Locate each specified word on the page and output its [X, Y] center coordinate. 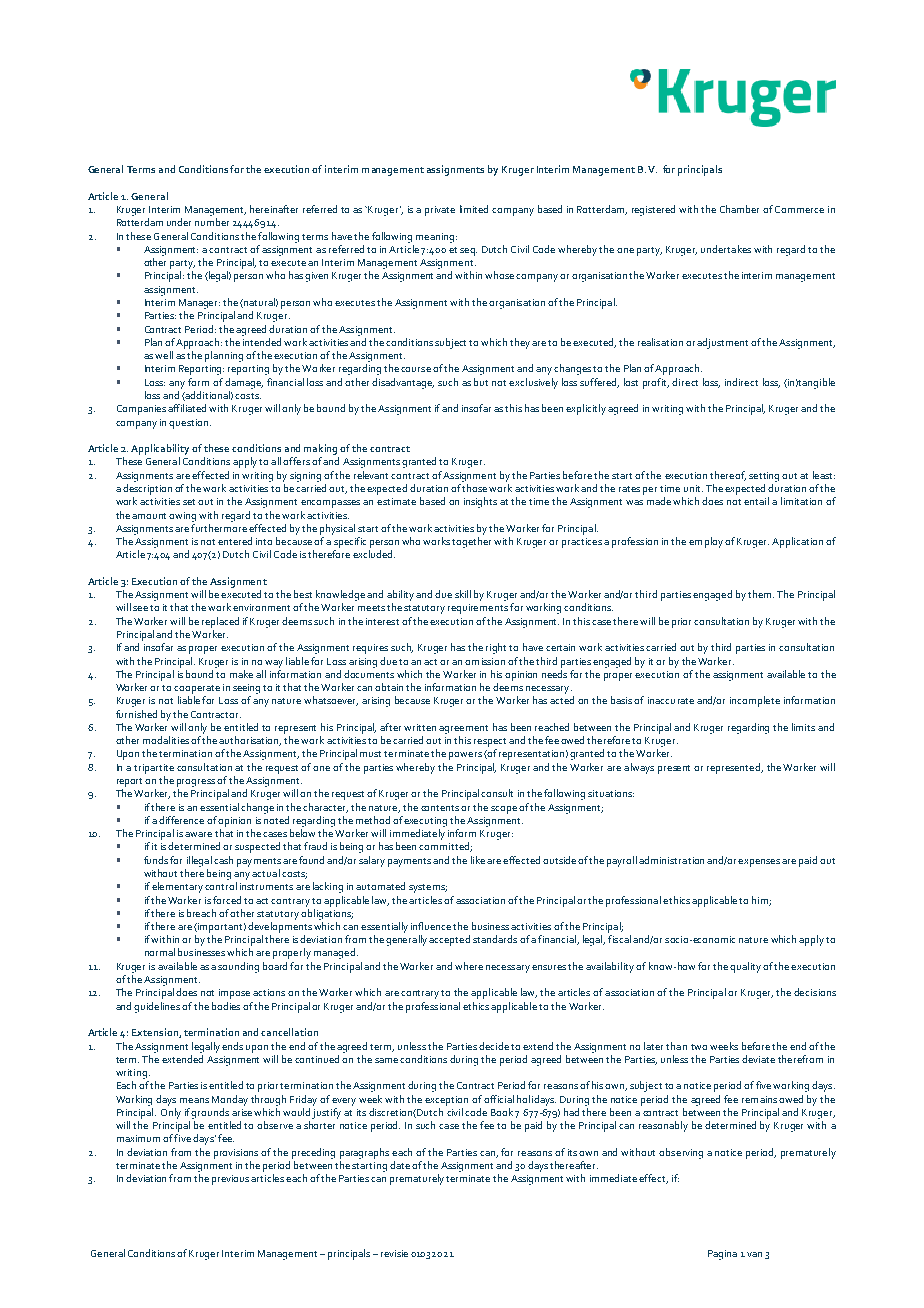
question [188, 424]
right [496, 648]
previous [230, 1180]
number [212, 222]
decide [494, 1046]
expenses [759, 863]
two [699, 1047]
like [478, 860]
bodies [226, 1006]
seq [468, 252]
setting [764, 477]
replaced [220, 622]
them [761, 594]
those [474, 488]
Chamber [739, 209]
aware [198, 834]
